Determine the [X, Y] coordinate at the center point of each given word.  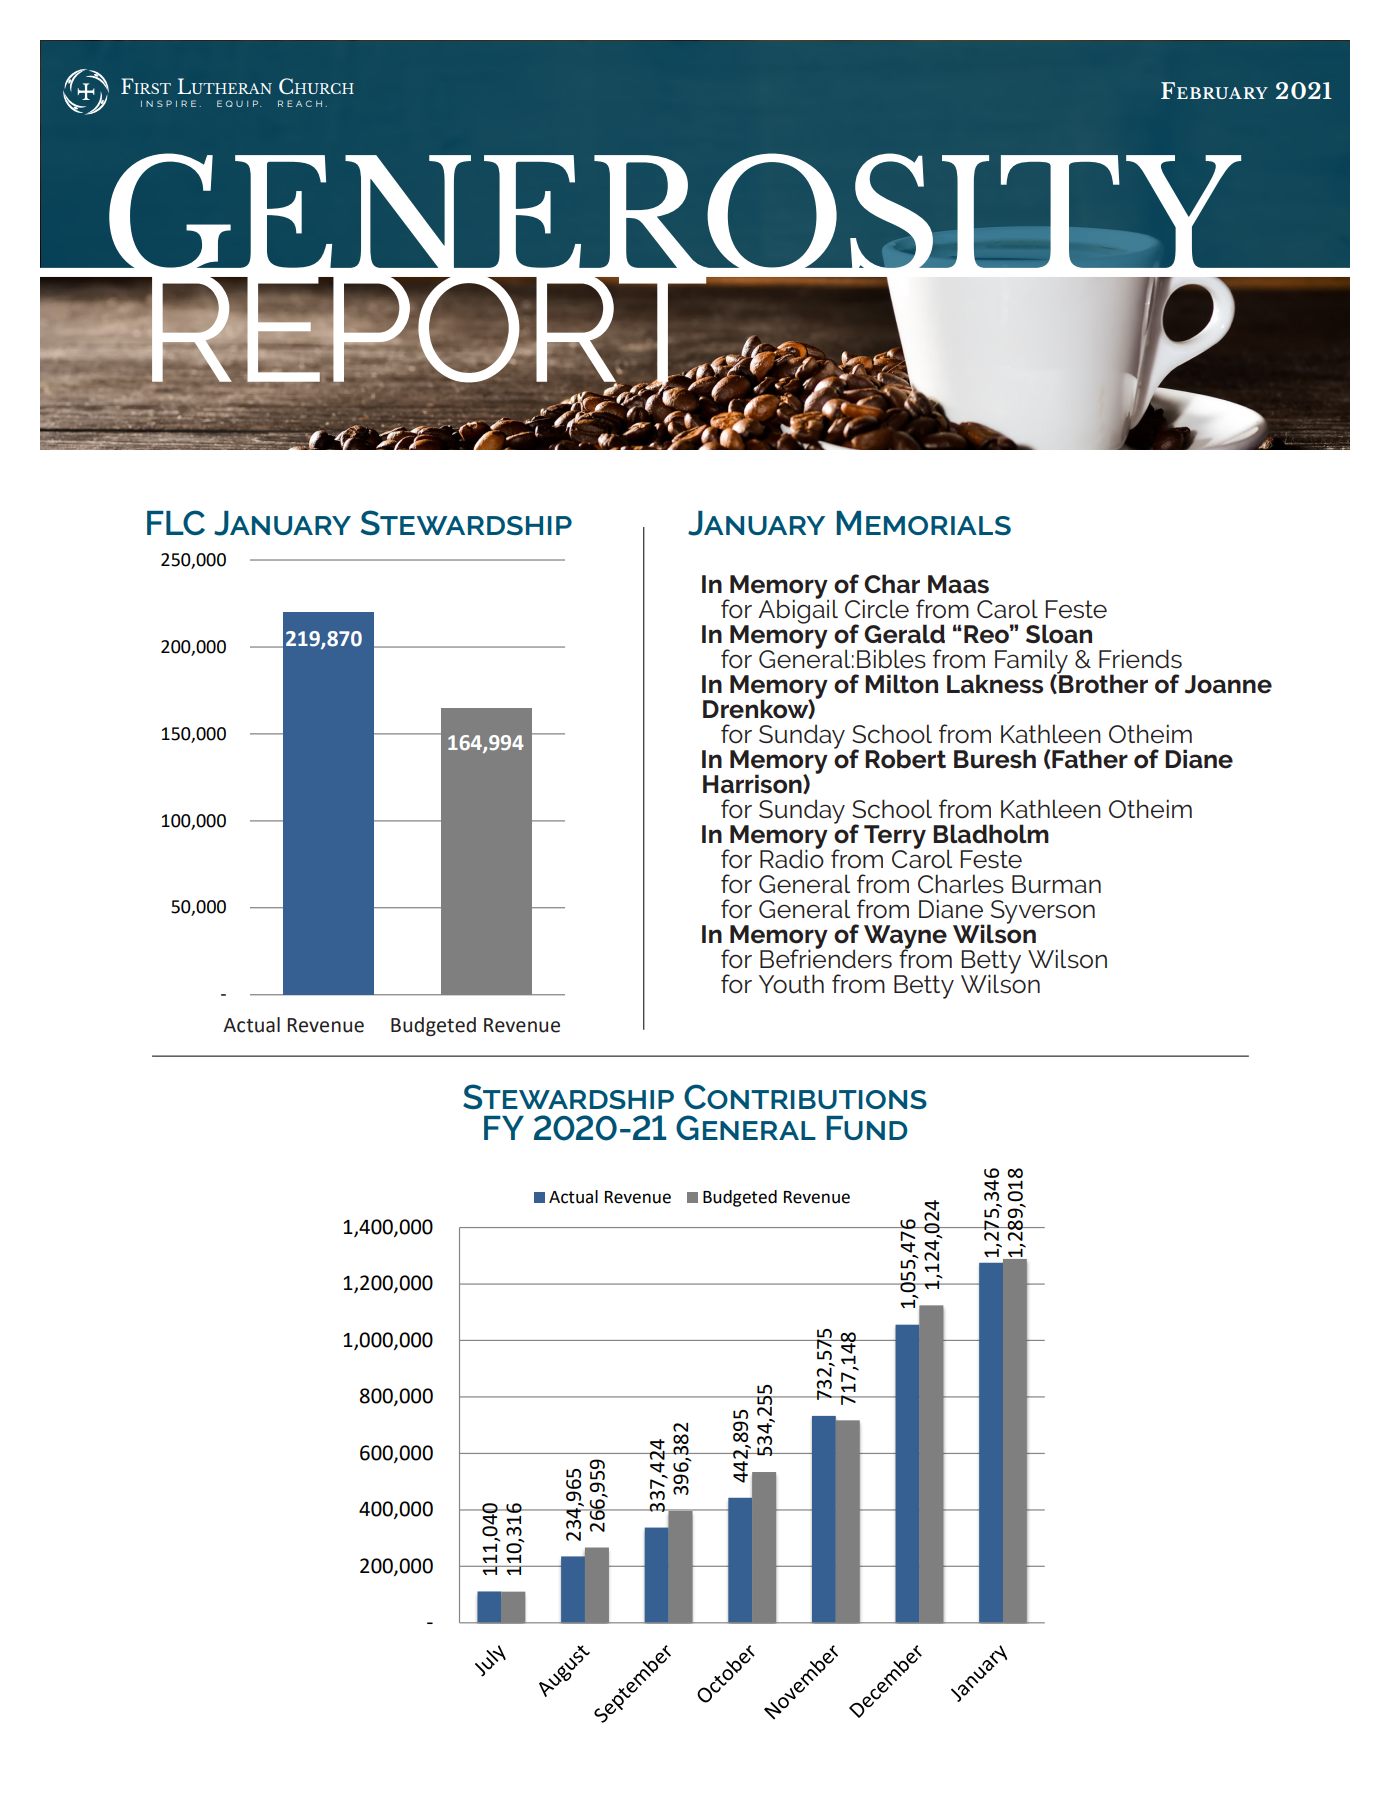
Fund [867, 1128]
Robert [905, 759]
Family [1032, 662]
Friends [1140, 659]
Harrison [753, 784]
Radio [792, 858]
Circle [877, 609]
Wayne [905, 938]
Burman [1056, 884]
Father [1089, 759]
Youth [791, 984]
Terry [895, 838]
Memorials [923, 523]
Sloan [1059, 634]
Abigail [798, 610]
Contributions [805, 1096]
